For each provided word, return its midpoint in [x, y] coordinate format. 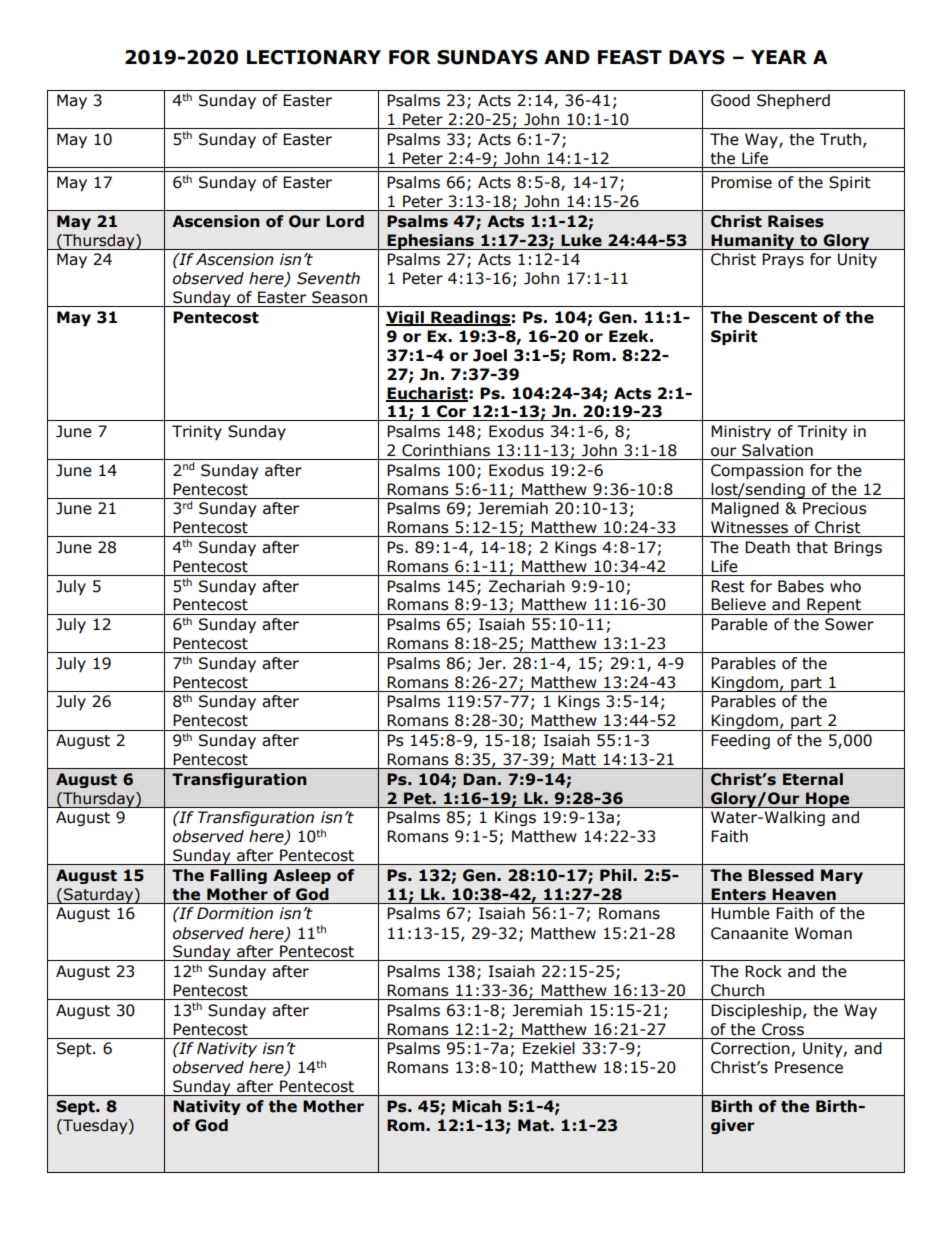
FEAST [630, 57]
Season [339, 297]
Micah [476, 1106]
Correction [750, 1048]
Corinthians [446, 450]
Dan [479, 779]
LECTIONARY [314, 57]
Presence [809, 1067]
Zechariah [527, 586]
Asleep [302, 876]
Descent [782, 317]
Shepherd [793, 101]
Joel [490, 355]
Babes [801, 586]
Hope [828, 800]
